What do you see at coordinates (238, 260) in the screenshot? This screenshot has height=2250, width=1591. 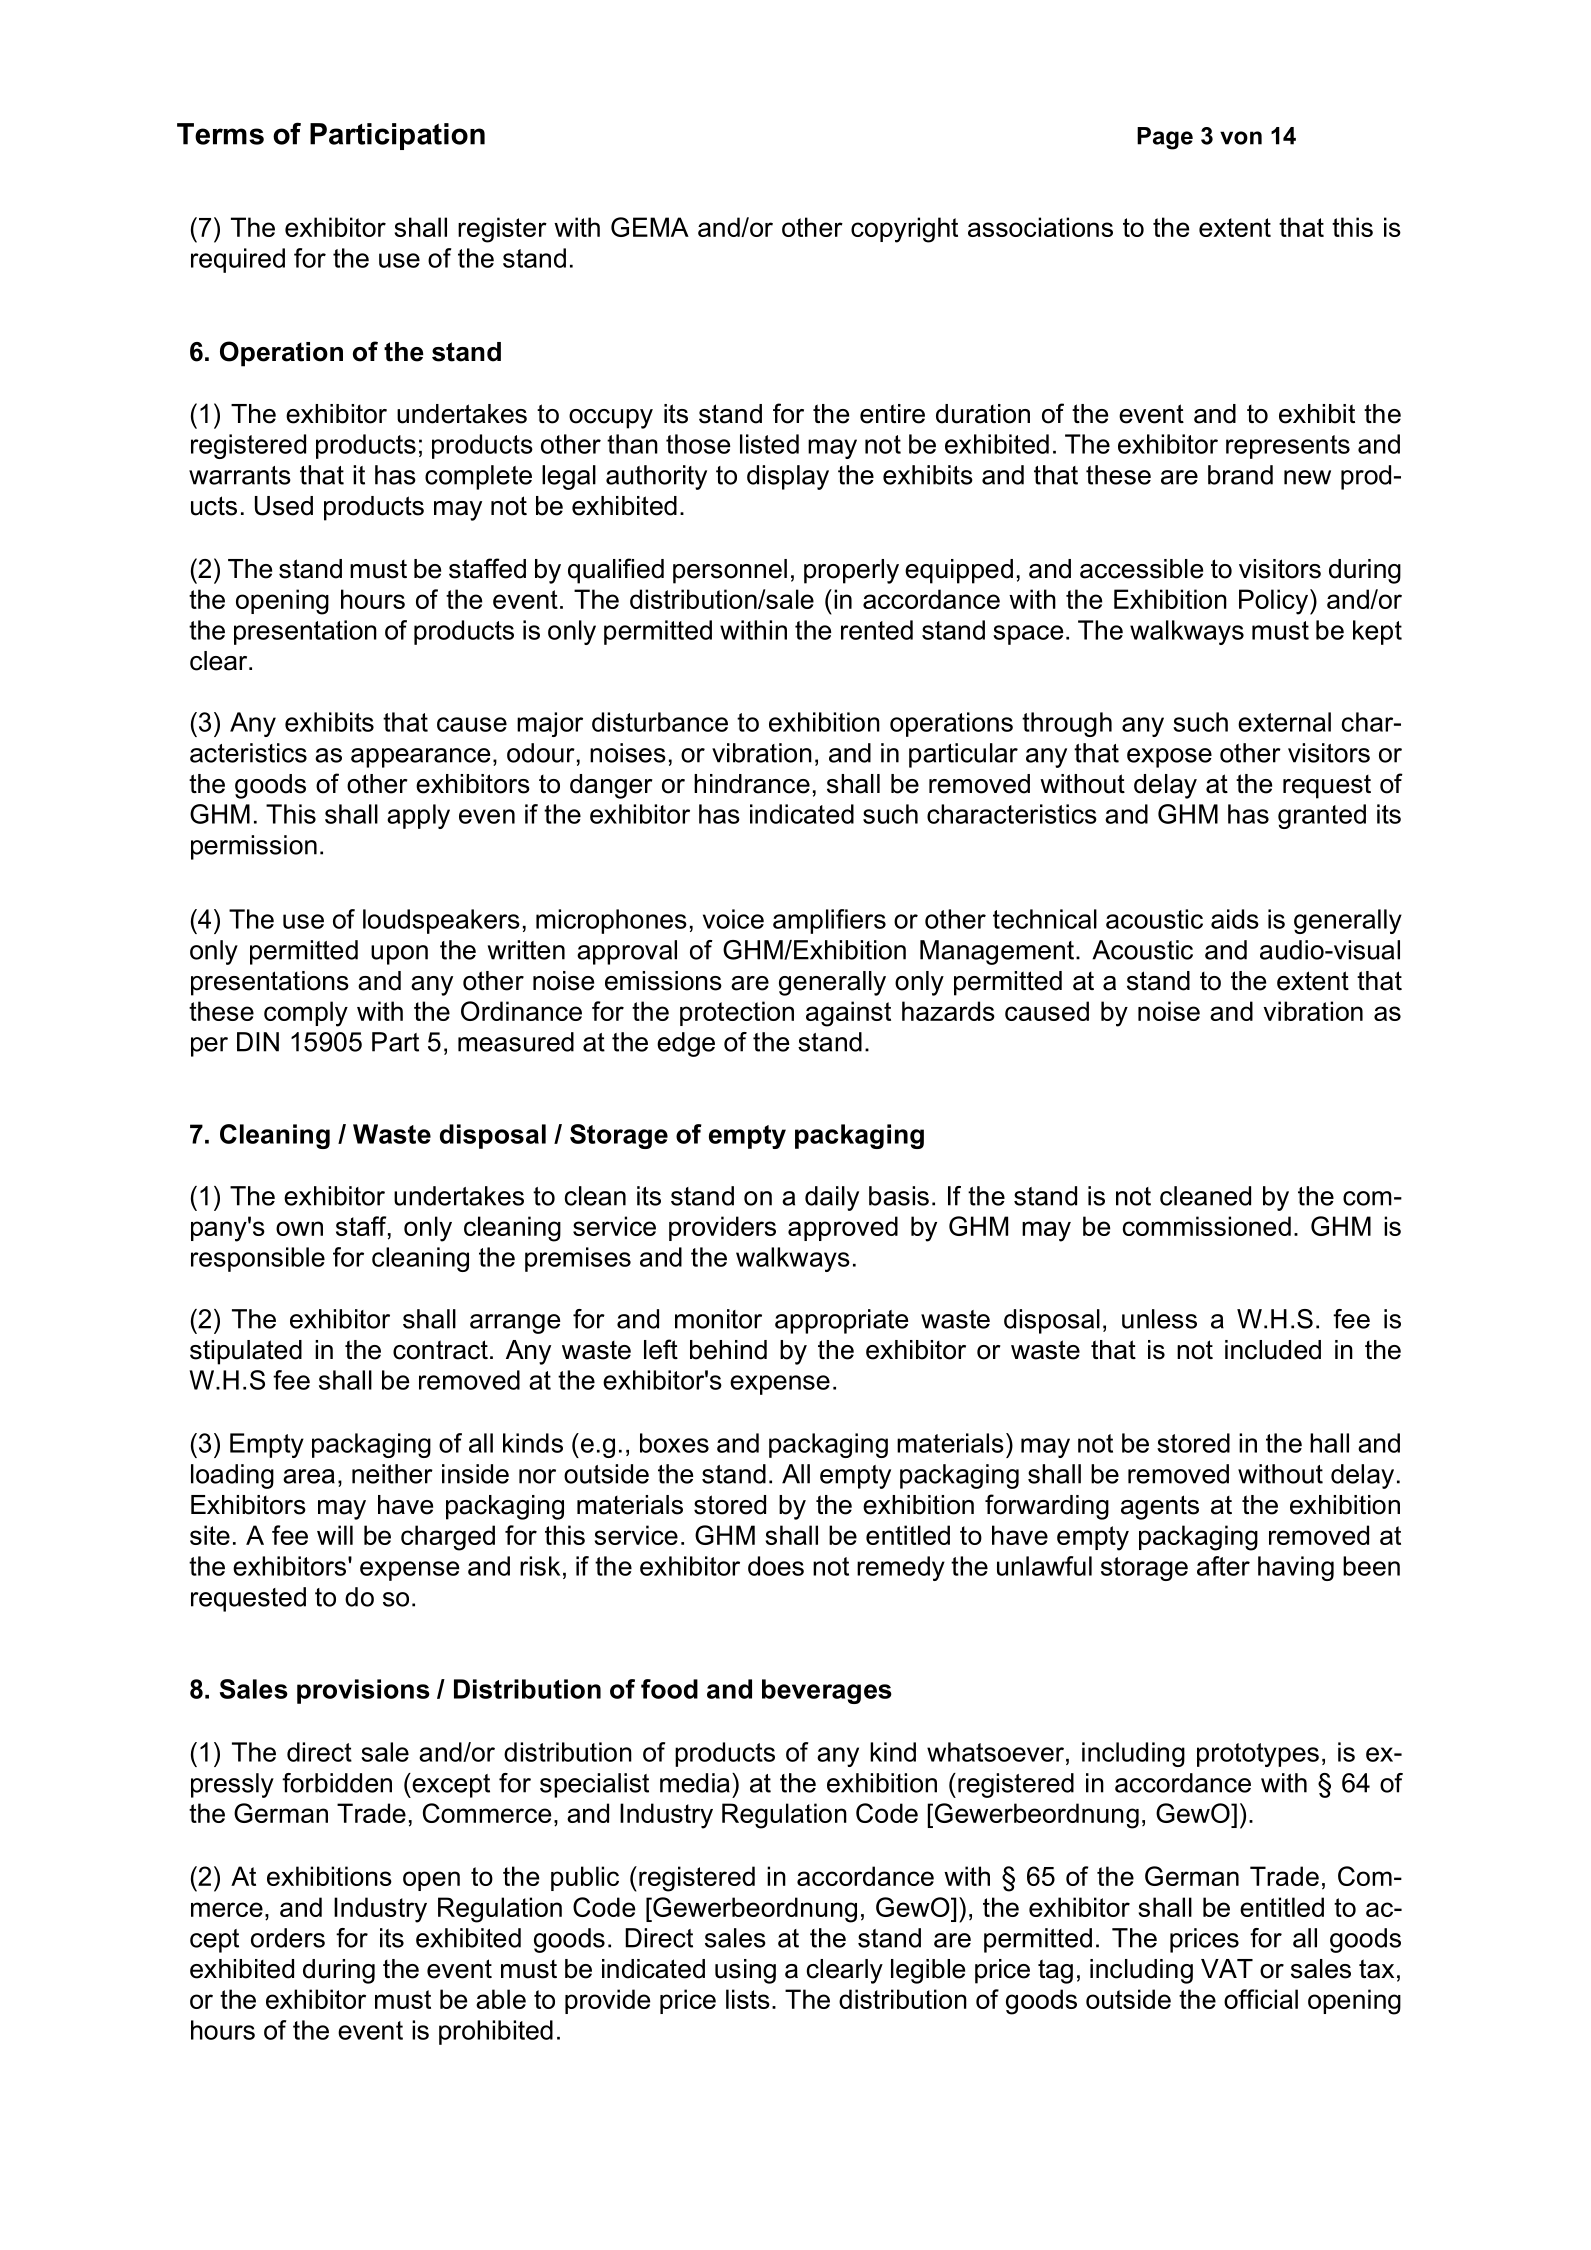 I see `required` at bounding box center [238, 260].
